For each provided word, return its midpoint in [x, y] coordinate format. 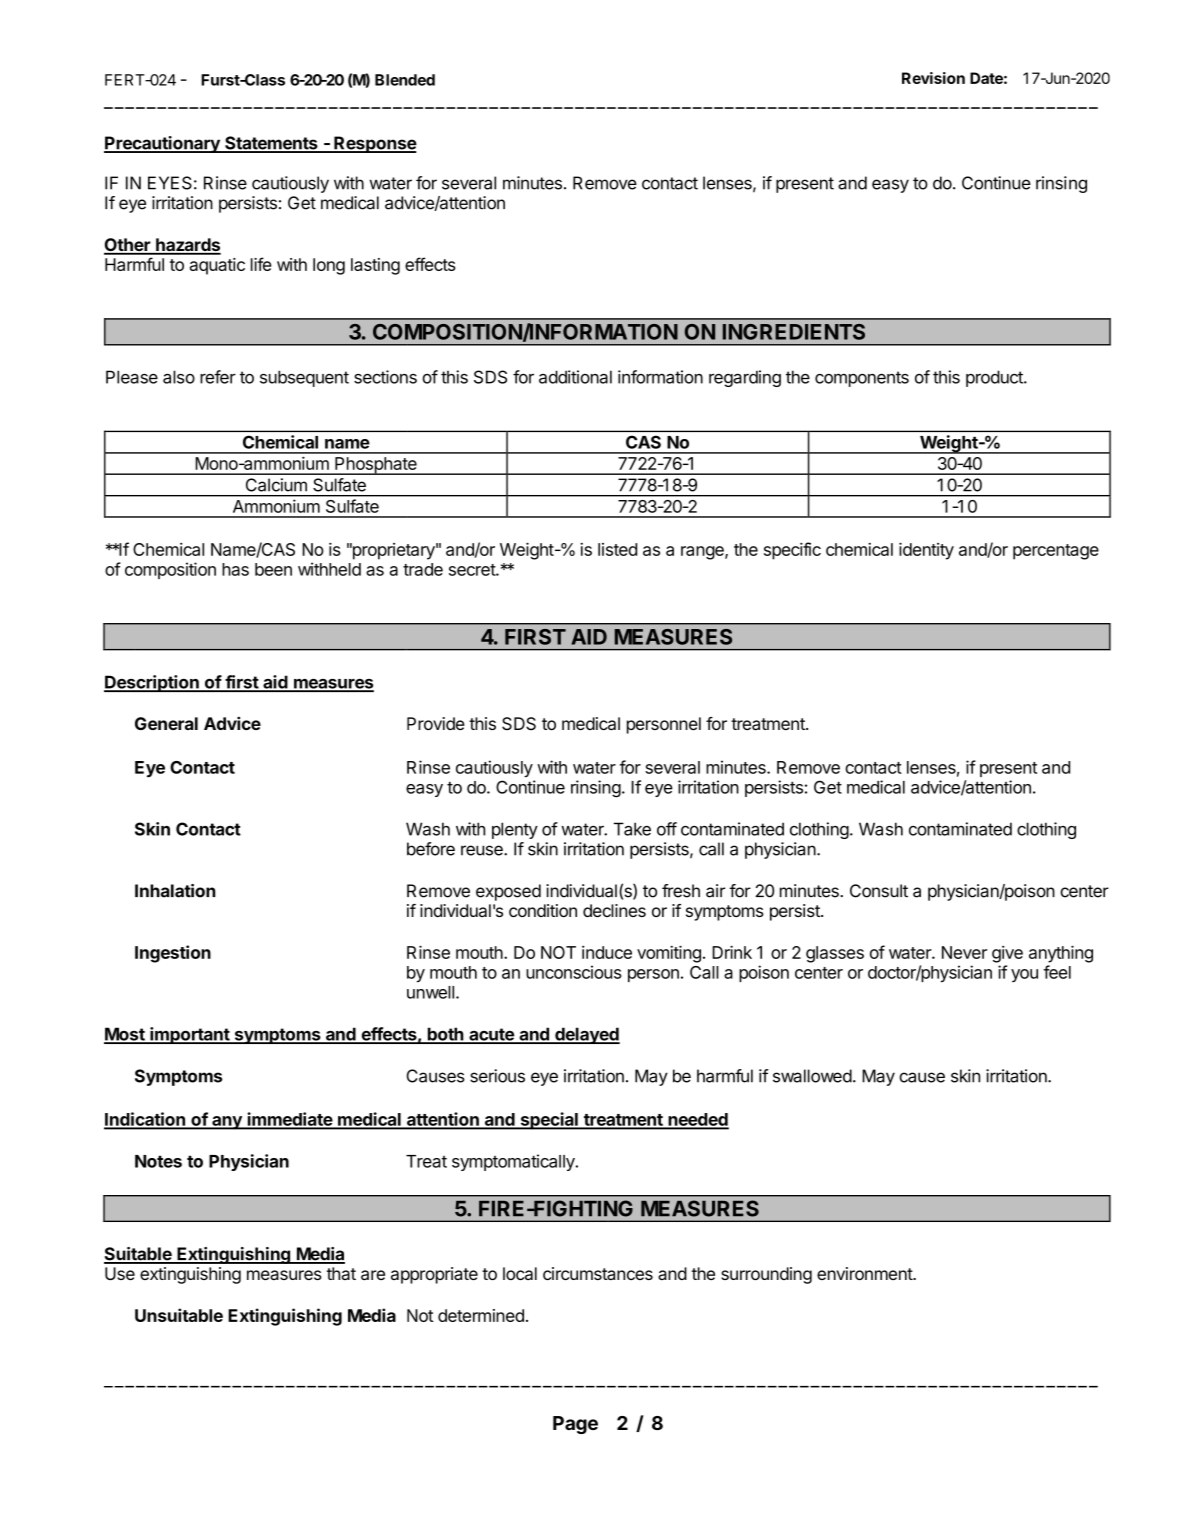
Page [575, 1425]
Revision [933, 78]
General [166, 723]
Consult [879, 891]
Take [632, 829]
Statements [271, 144]
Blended [405, 80]
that [341, 1273]
